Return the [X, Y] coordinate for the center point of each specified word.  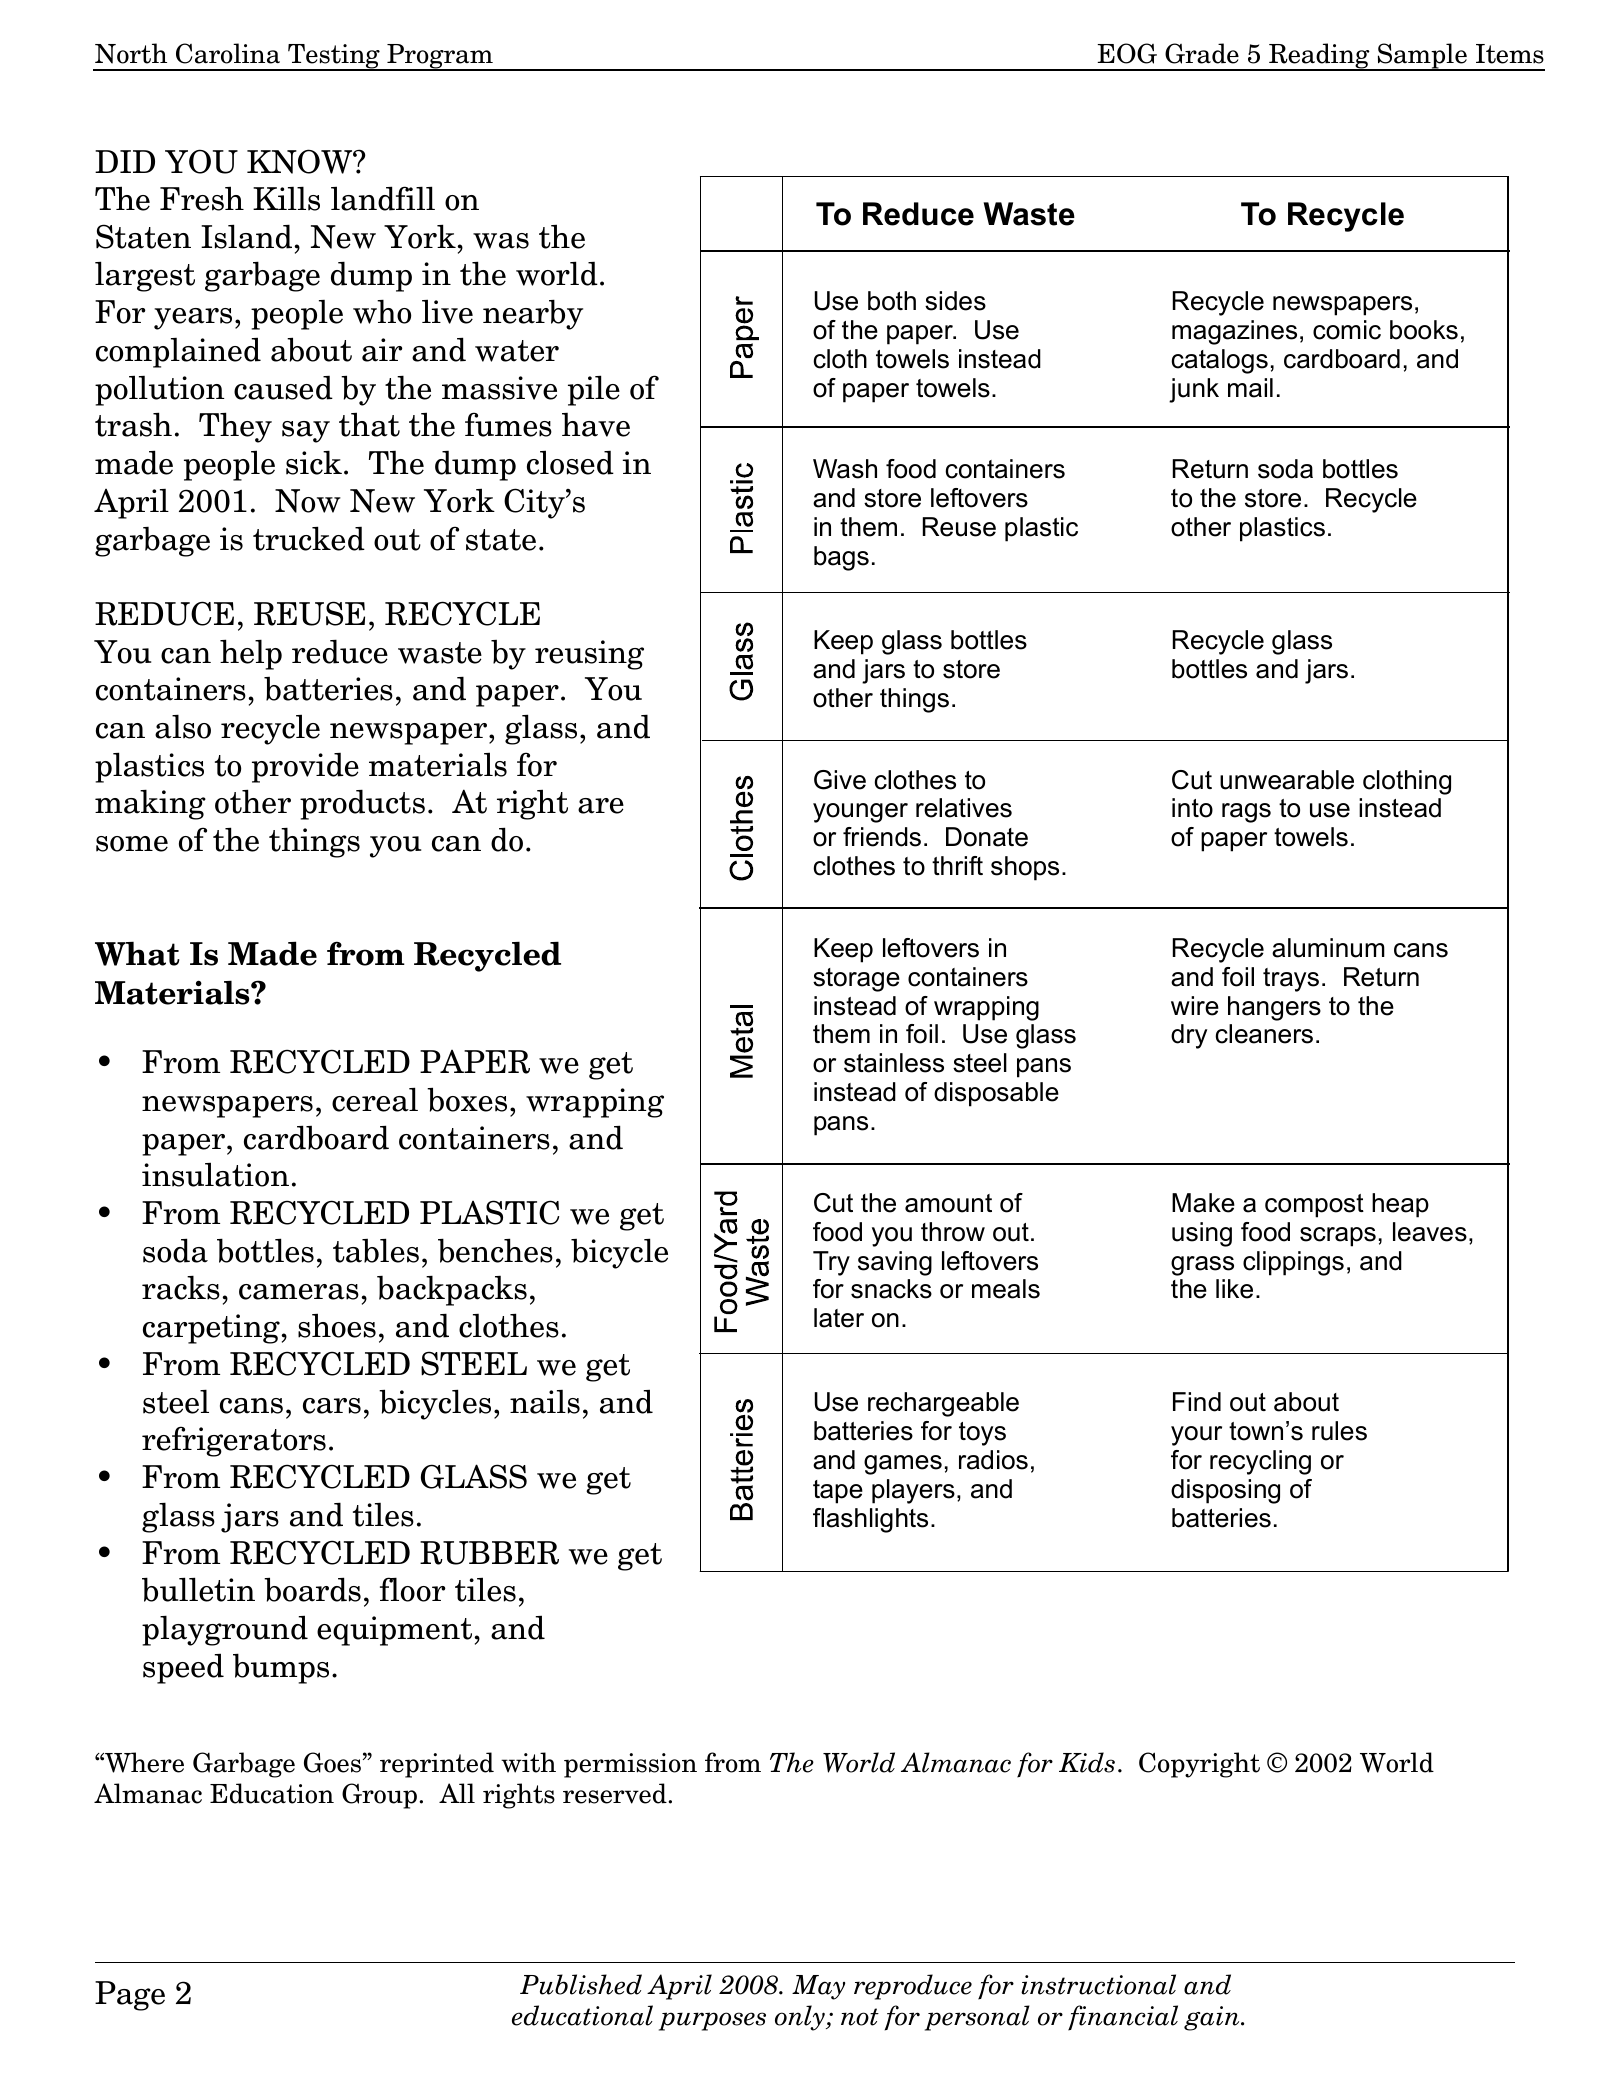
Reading [1319, 57]
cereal [375, 1099]
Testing [334, 57]
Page [130, 1996]
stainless [894, 1063]
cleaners [1264, 1034]
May [818, 1987]
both [892, 301]
